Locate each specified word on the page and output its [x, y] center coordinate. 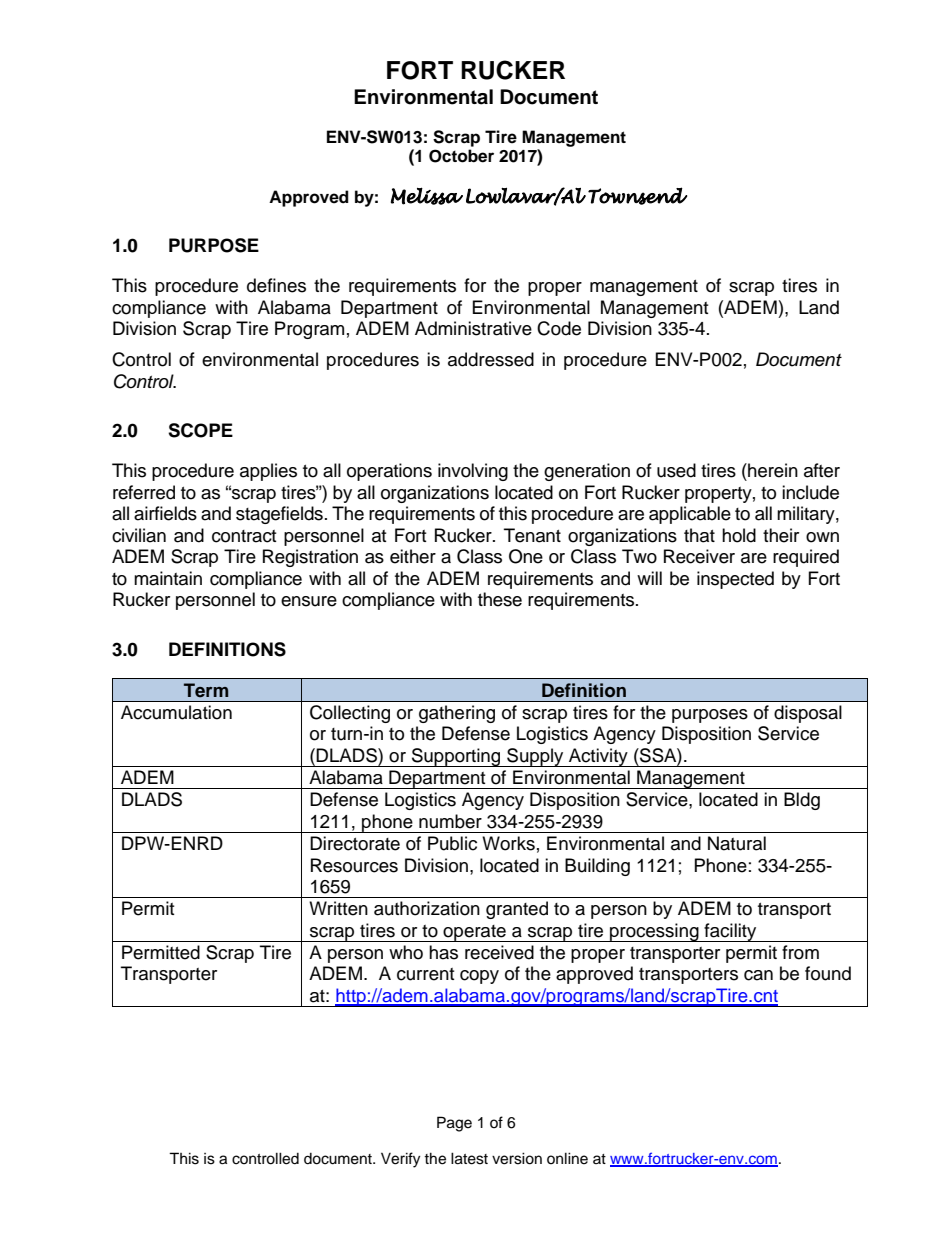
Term [206, 690]
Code [559, 328]
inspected [735, 580]
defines [276, 285]
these [500, 599]
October [461, 156]
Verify [400, 1160]
